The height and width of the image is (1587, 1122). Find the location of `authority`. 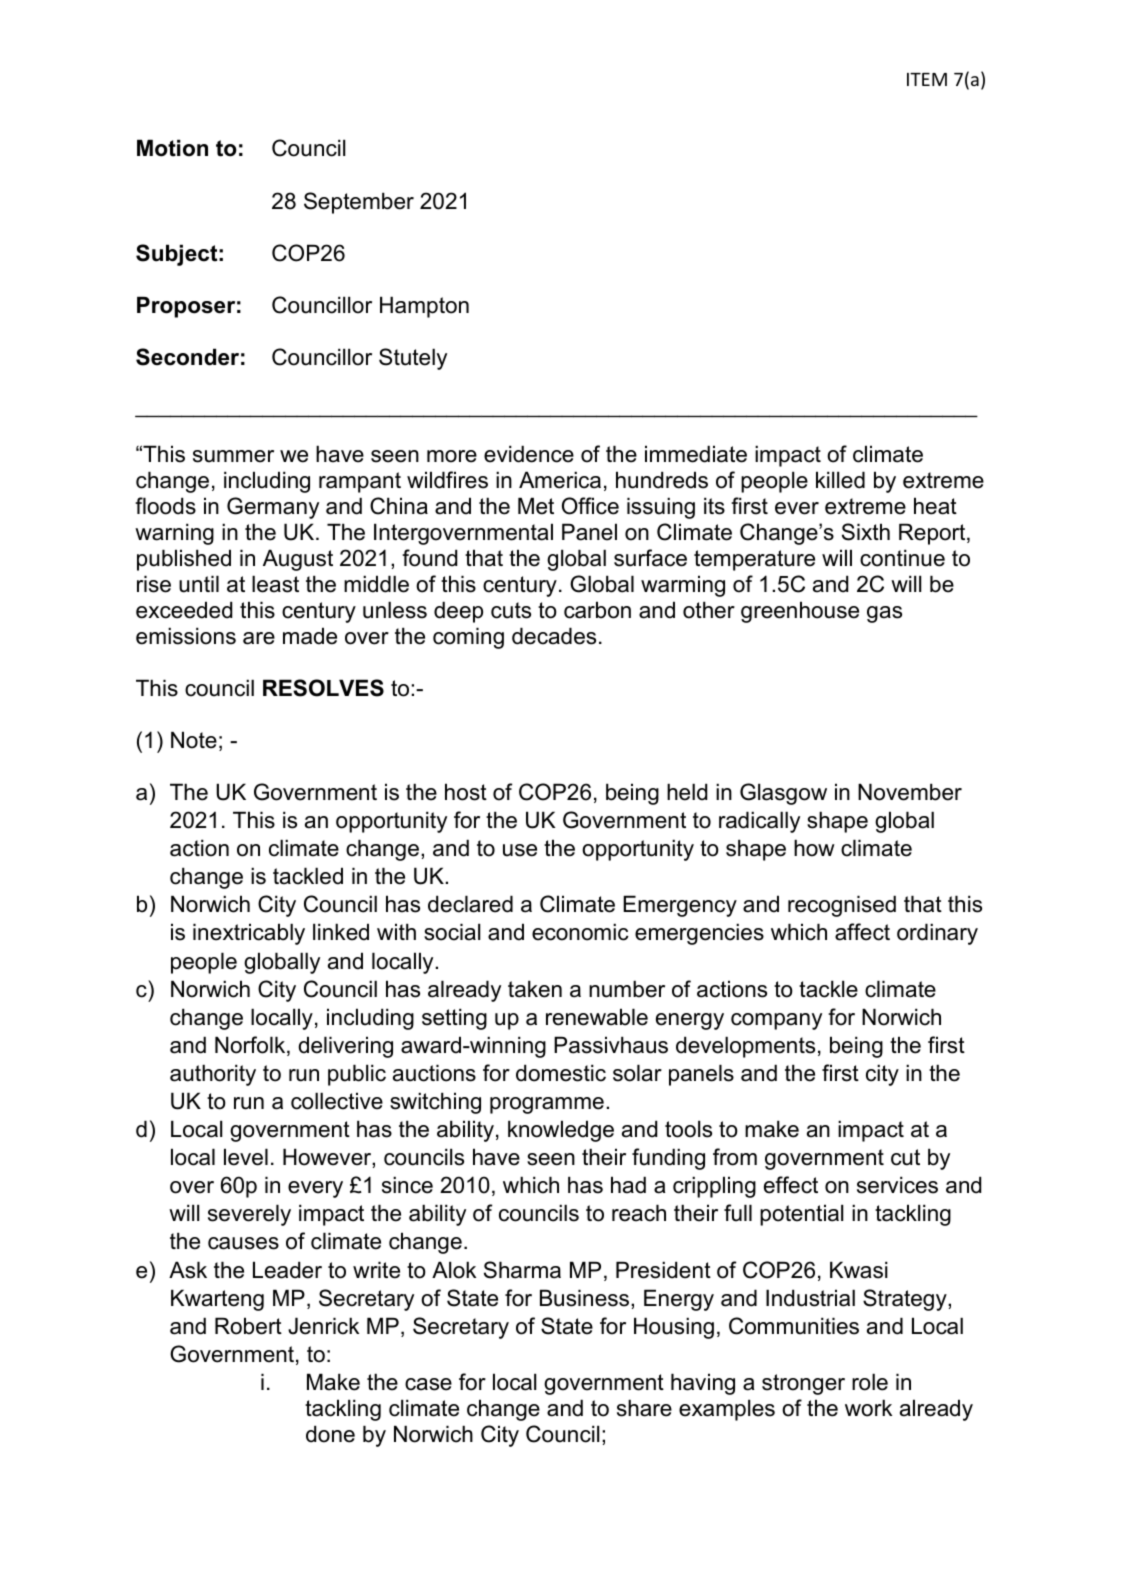

authority is located at coordinates (213, 1075).
